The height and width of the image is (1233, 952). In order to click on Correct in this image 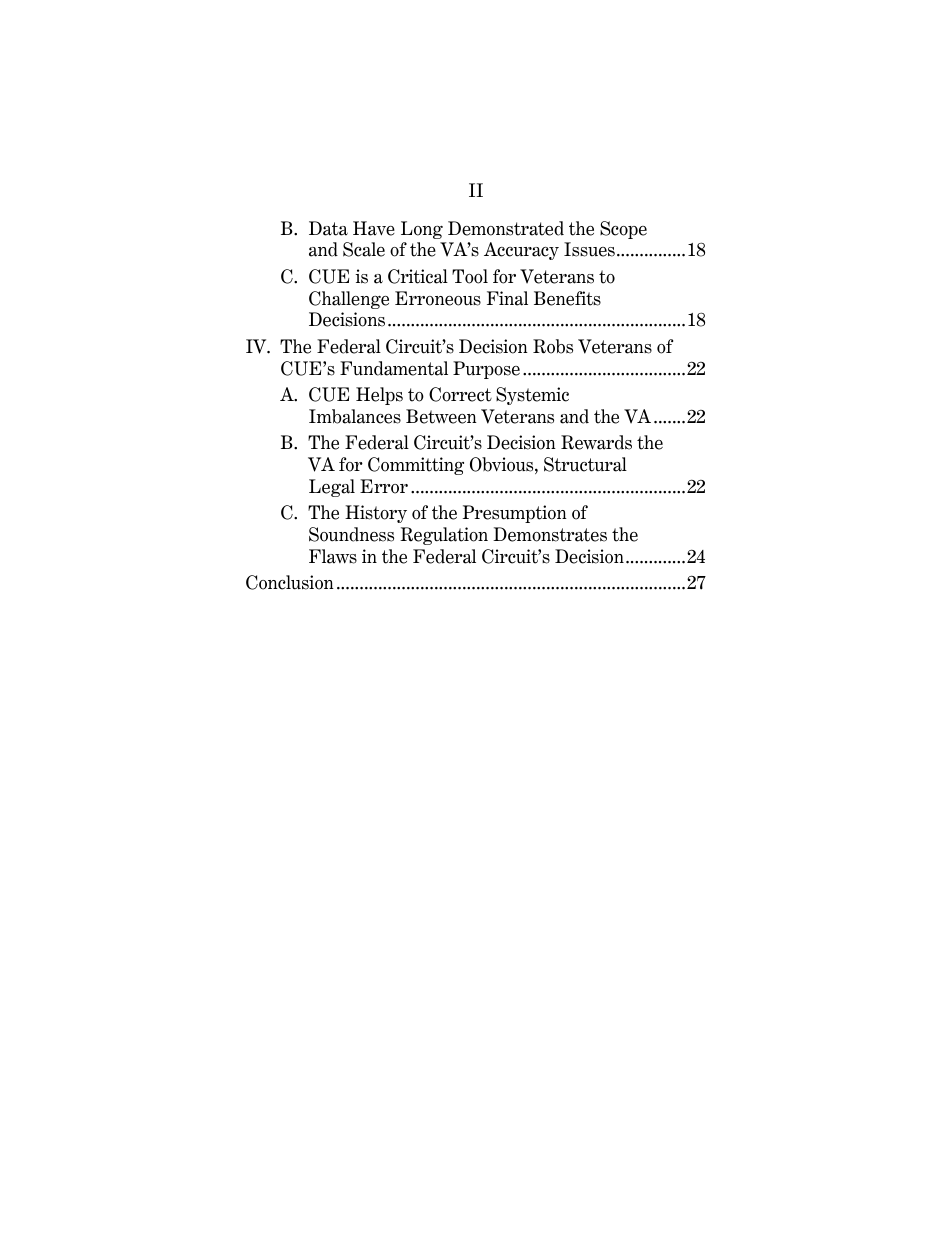, I will do `click(460, 394)`.
